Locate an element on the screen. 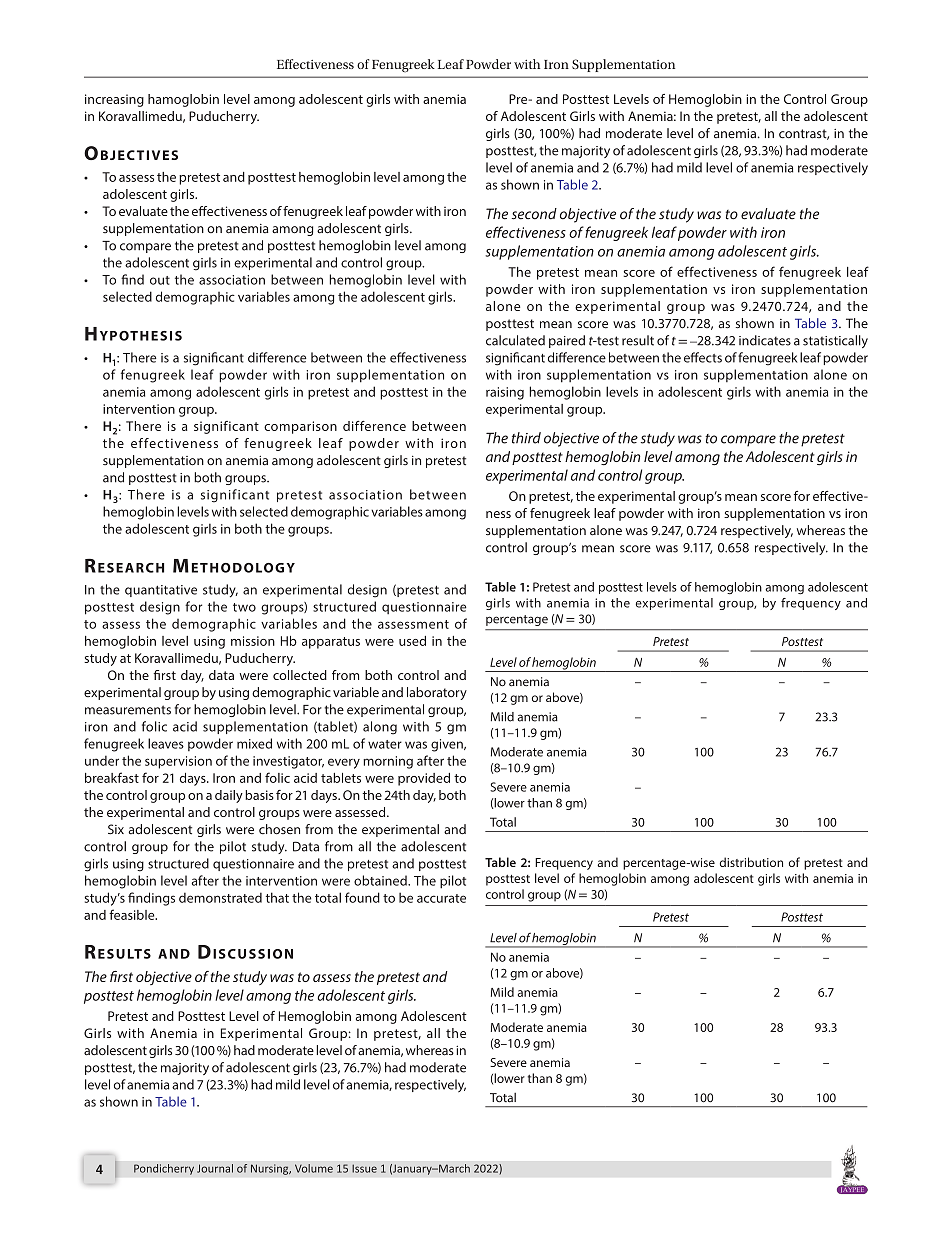  mission is located at coordinates (253, 641).
